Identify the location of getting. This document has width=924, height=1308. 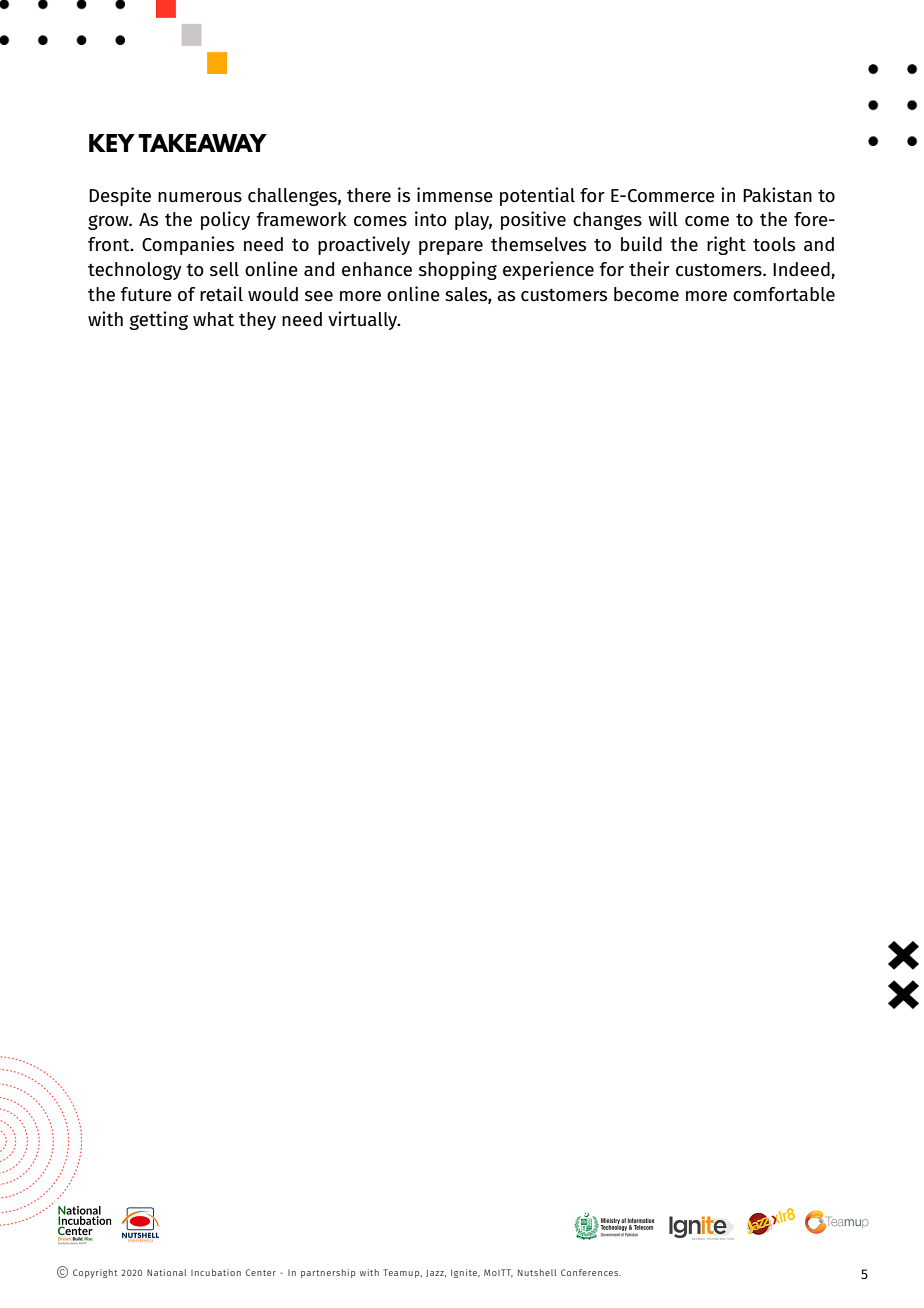
(158, 320).
